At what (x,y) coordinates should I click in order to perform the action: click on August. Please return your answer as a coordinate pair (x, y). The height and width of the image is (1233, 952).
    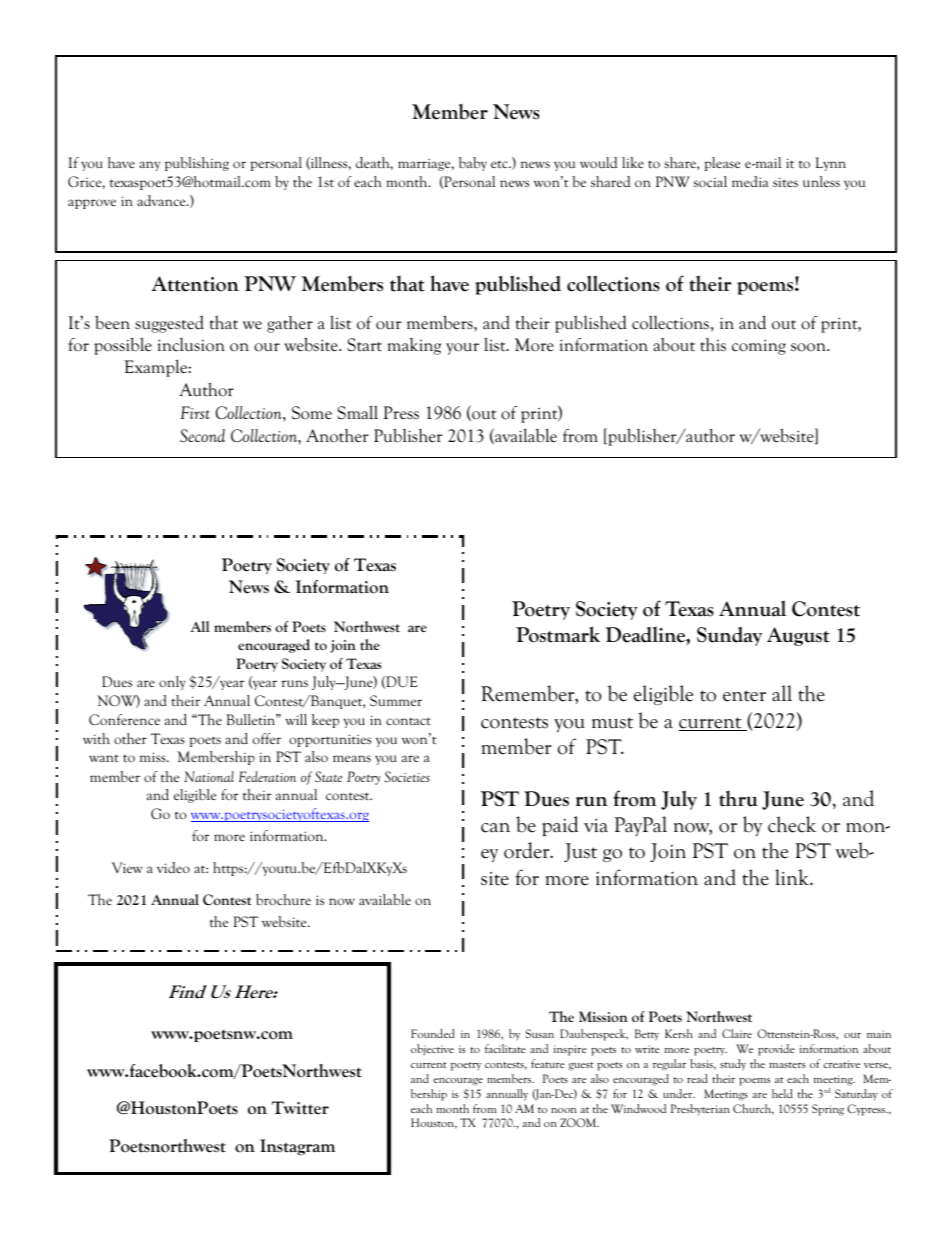
    Looking at the image, I should click on (798, 636).
